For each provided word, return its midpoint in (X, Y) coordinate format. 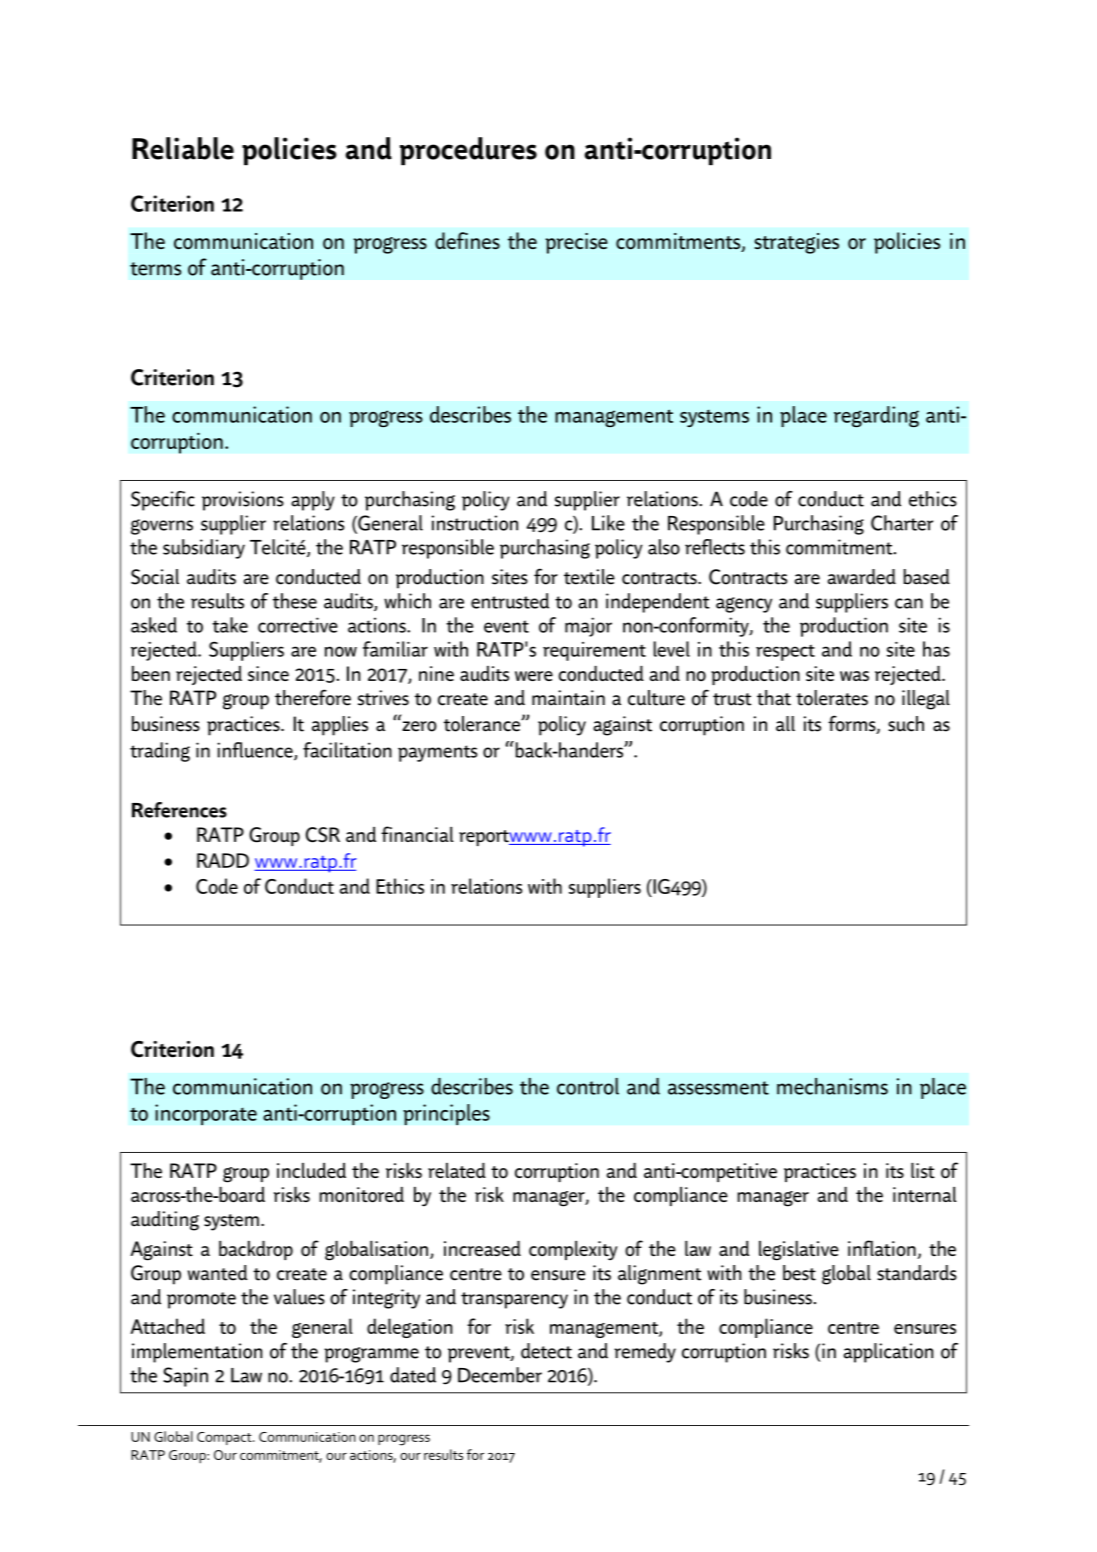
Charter (902, 523)
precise (577, 243)
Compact (225, 1438)
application (888, 1353)
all (785, 724)
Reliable (183, 148)
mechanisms (832, 1086)
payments (437, 753)
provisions (243, 501)
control (588, 1086)
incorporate (206, 1114)
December (500, 1375)
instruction (475, 523)
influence (256, 751)
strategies (796, 243)
